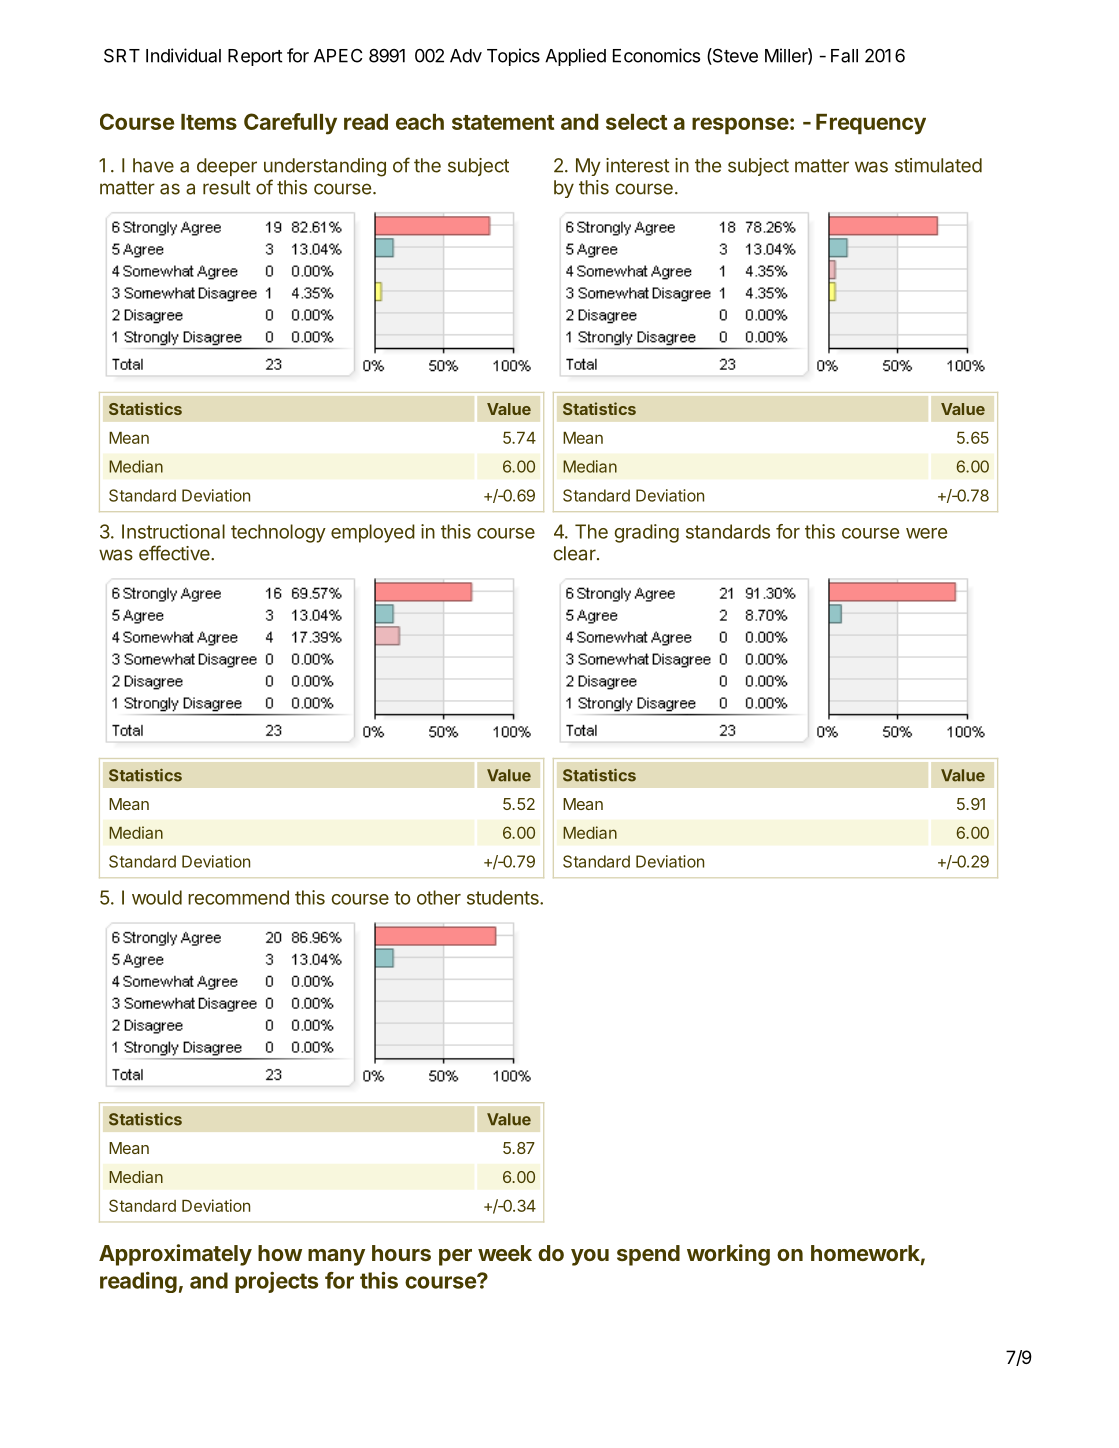 This screenshot has height=1448, width=1119. I want to click on Items, so click(209, 122).
